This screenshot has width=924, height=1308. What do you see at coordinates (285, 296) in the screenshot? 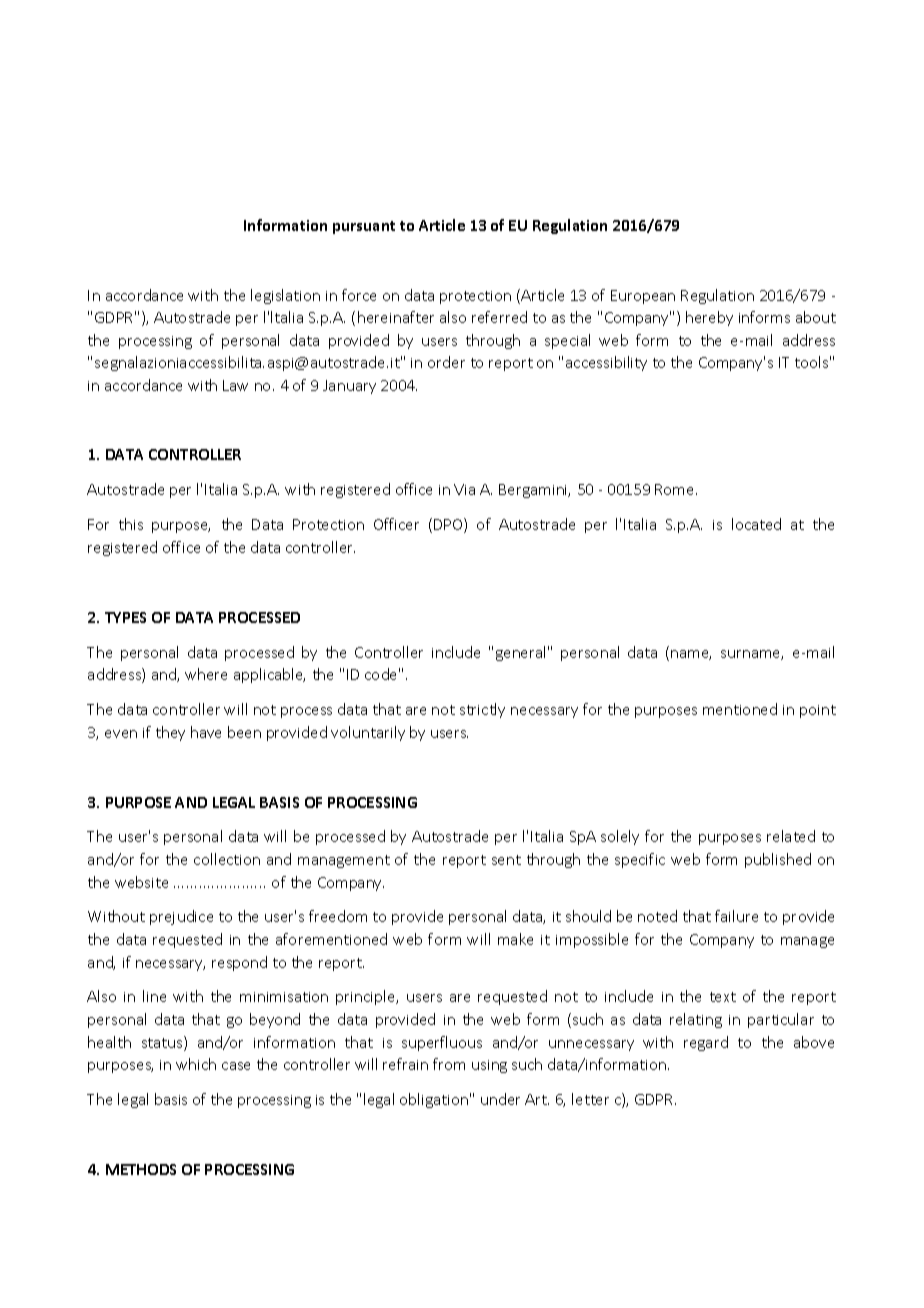
I see `legislation` at bounding box center [285, 296].
